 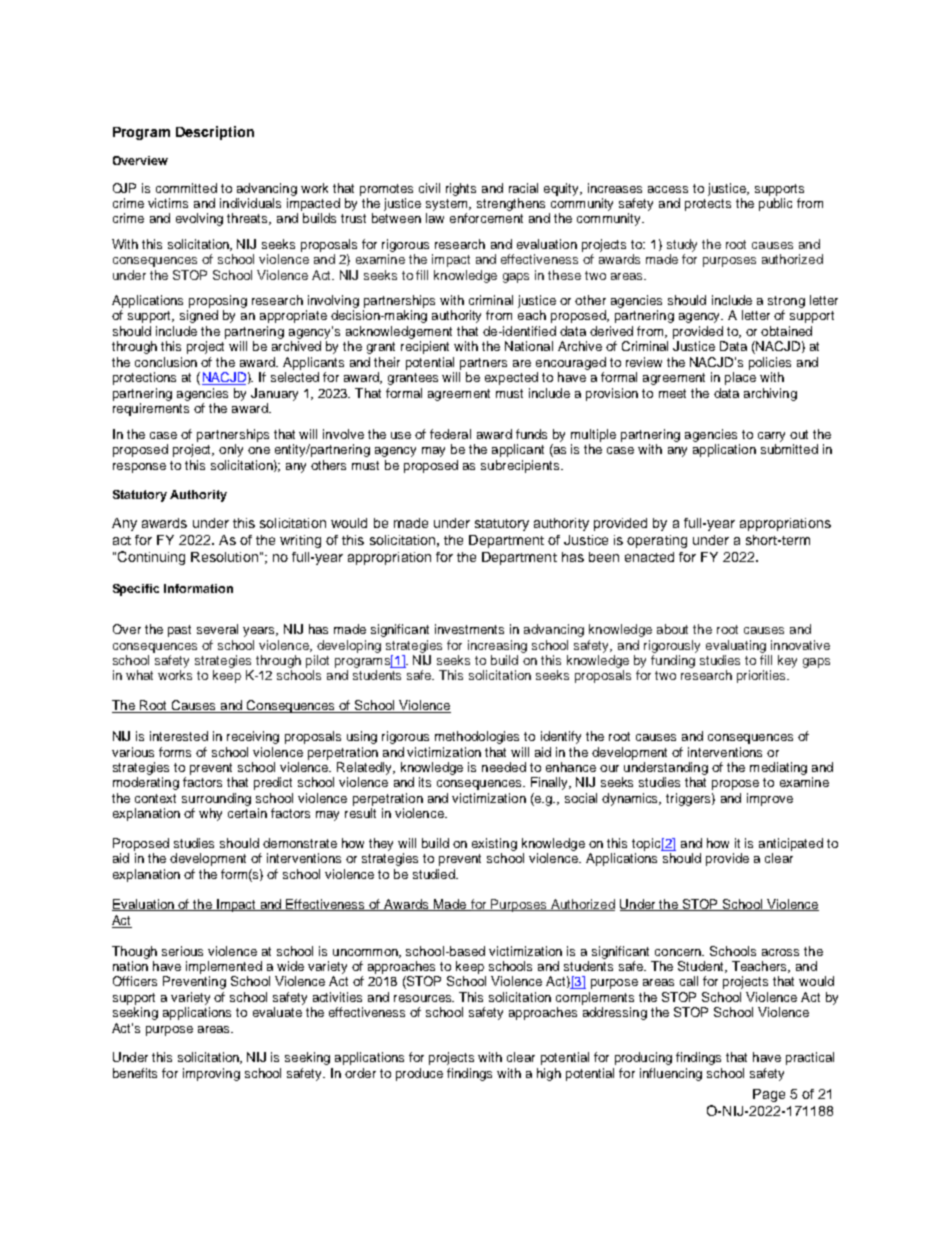 What do you see at coordinates (461, 189) in the document?
I see `rights` at bounding box center [461, 189].
